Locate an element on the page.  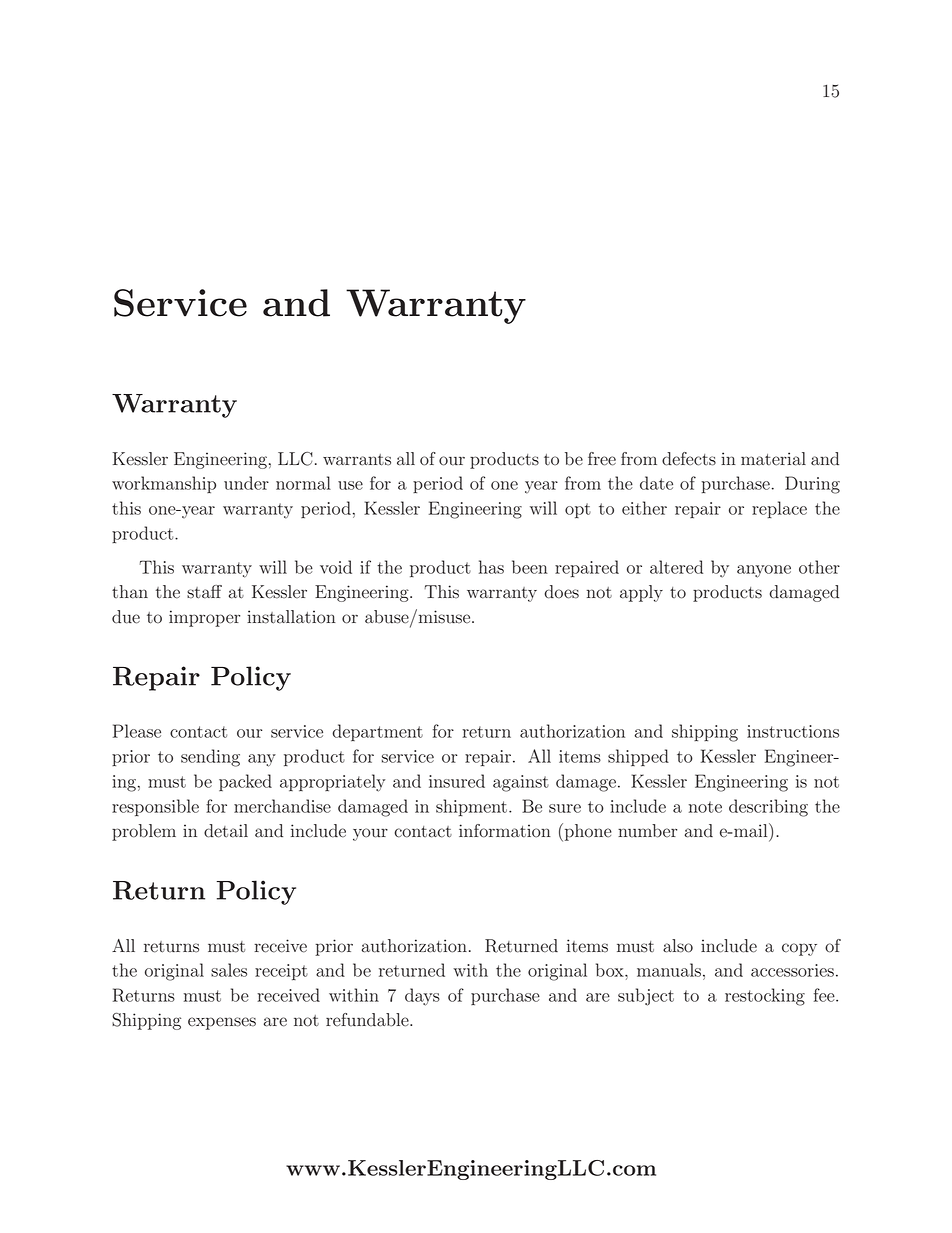
restocking is located at coordinates (765, 997).
